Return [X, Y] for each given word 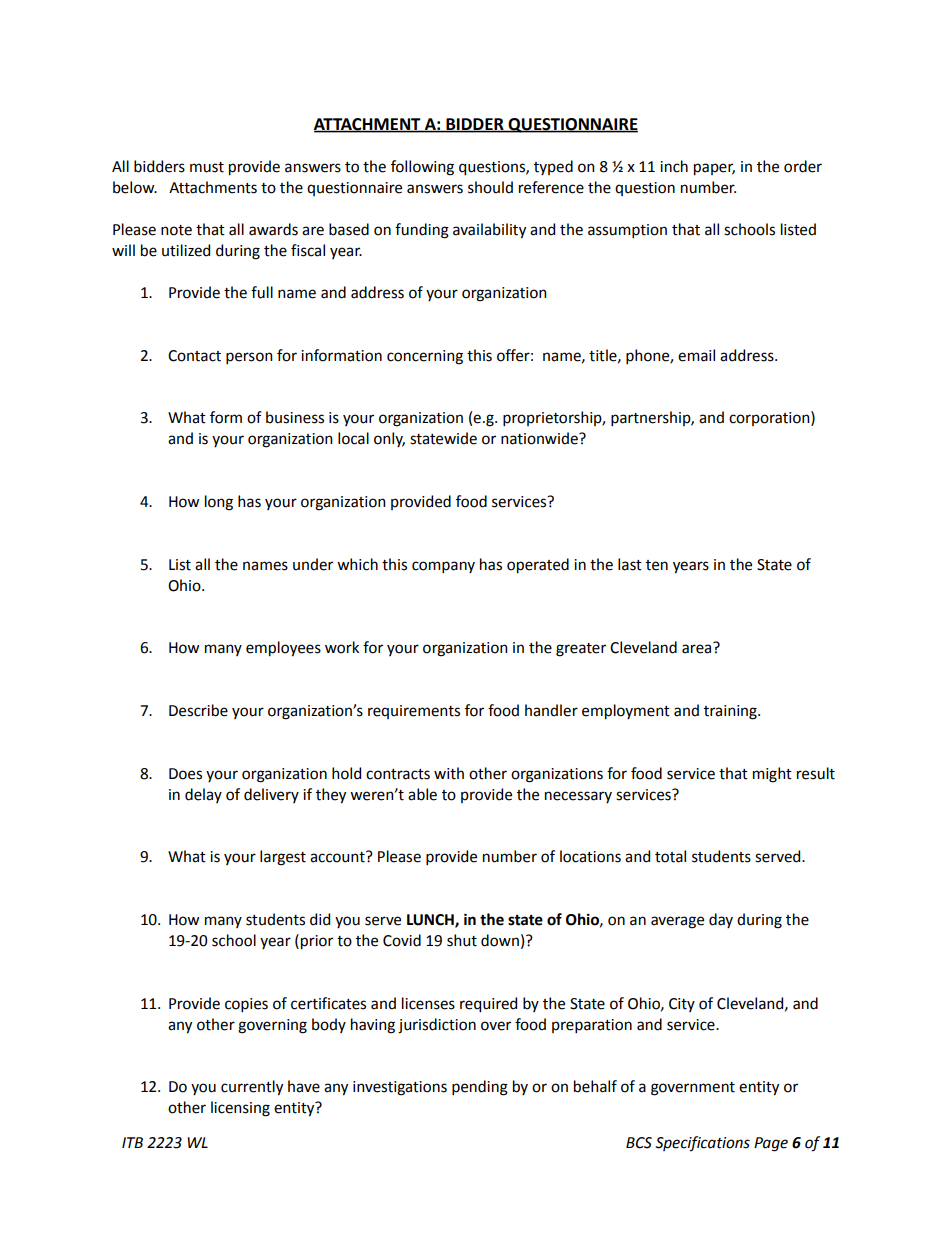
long [219, 503]
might [772, 775]
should [490, 187]
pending [480, 1088]
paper [714, 169]
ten [657, 565]
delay [203, 795]
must [207, 167]
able [422, 794]
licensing [240, 1109]
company [443, 567]
